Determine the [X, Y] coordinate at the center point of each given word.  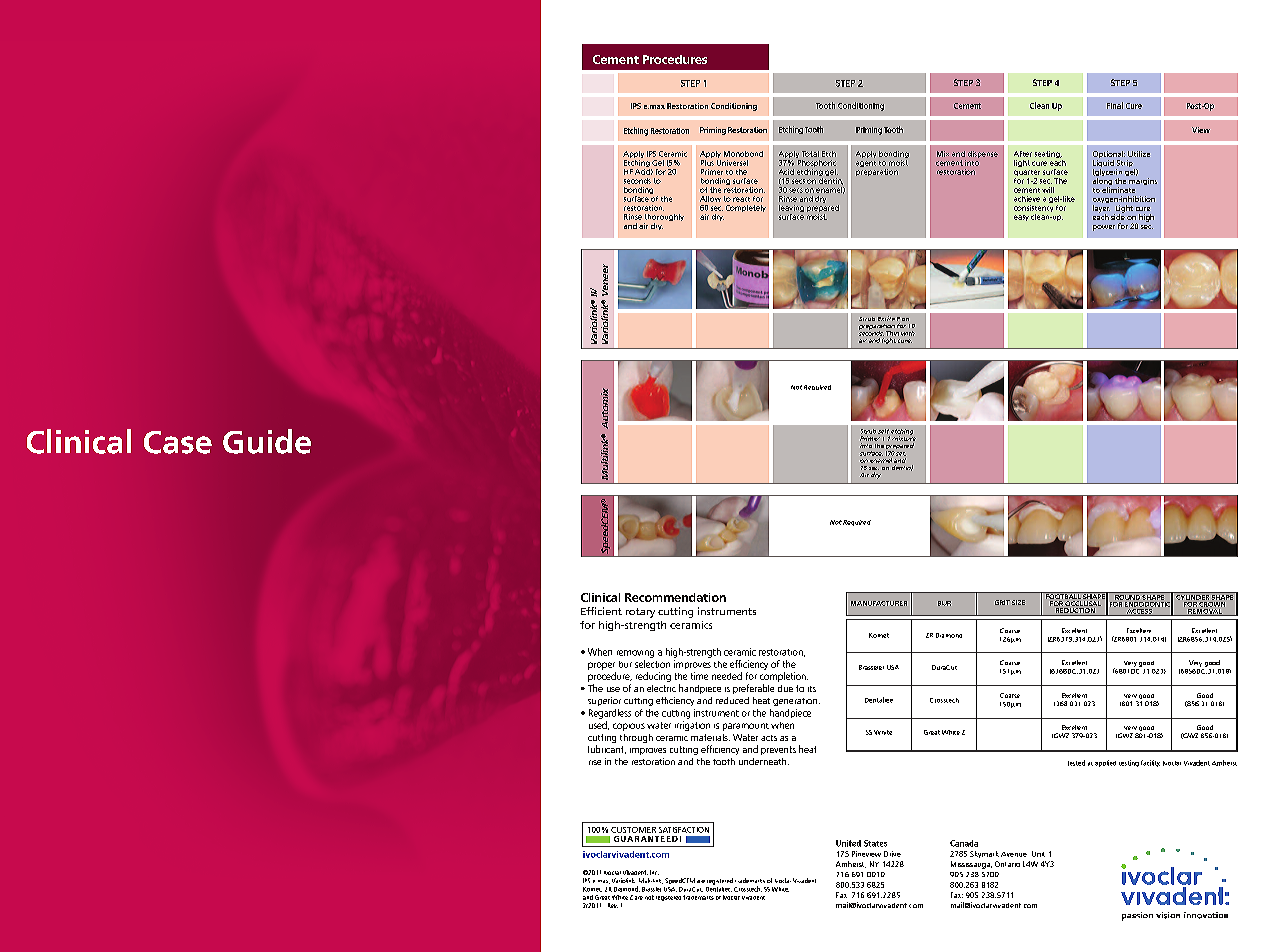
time [699, 676]
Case [178, 442]
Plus [707, 161]
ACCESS [1139, 611]
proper [601, 666]
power [1104, 228]
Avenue [1014, 854]
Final [1115, 105]
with [908, 333]
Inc [654, 872]
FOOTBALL [1063, 597]
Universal [732, 161]
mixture [904, 437]
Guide [267, 441]
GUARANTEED [646, 839]
